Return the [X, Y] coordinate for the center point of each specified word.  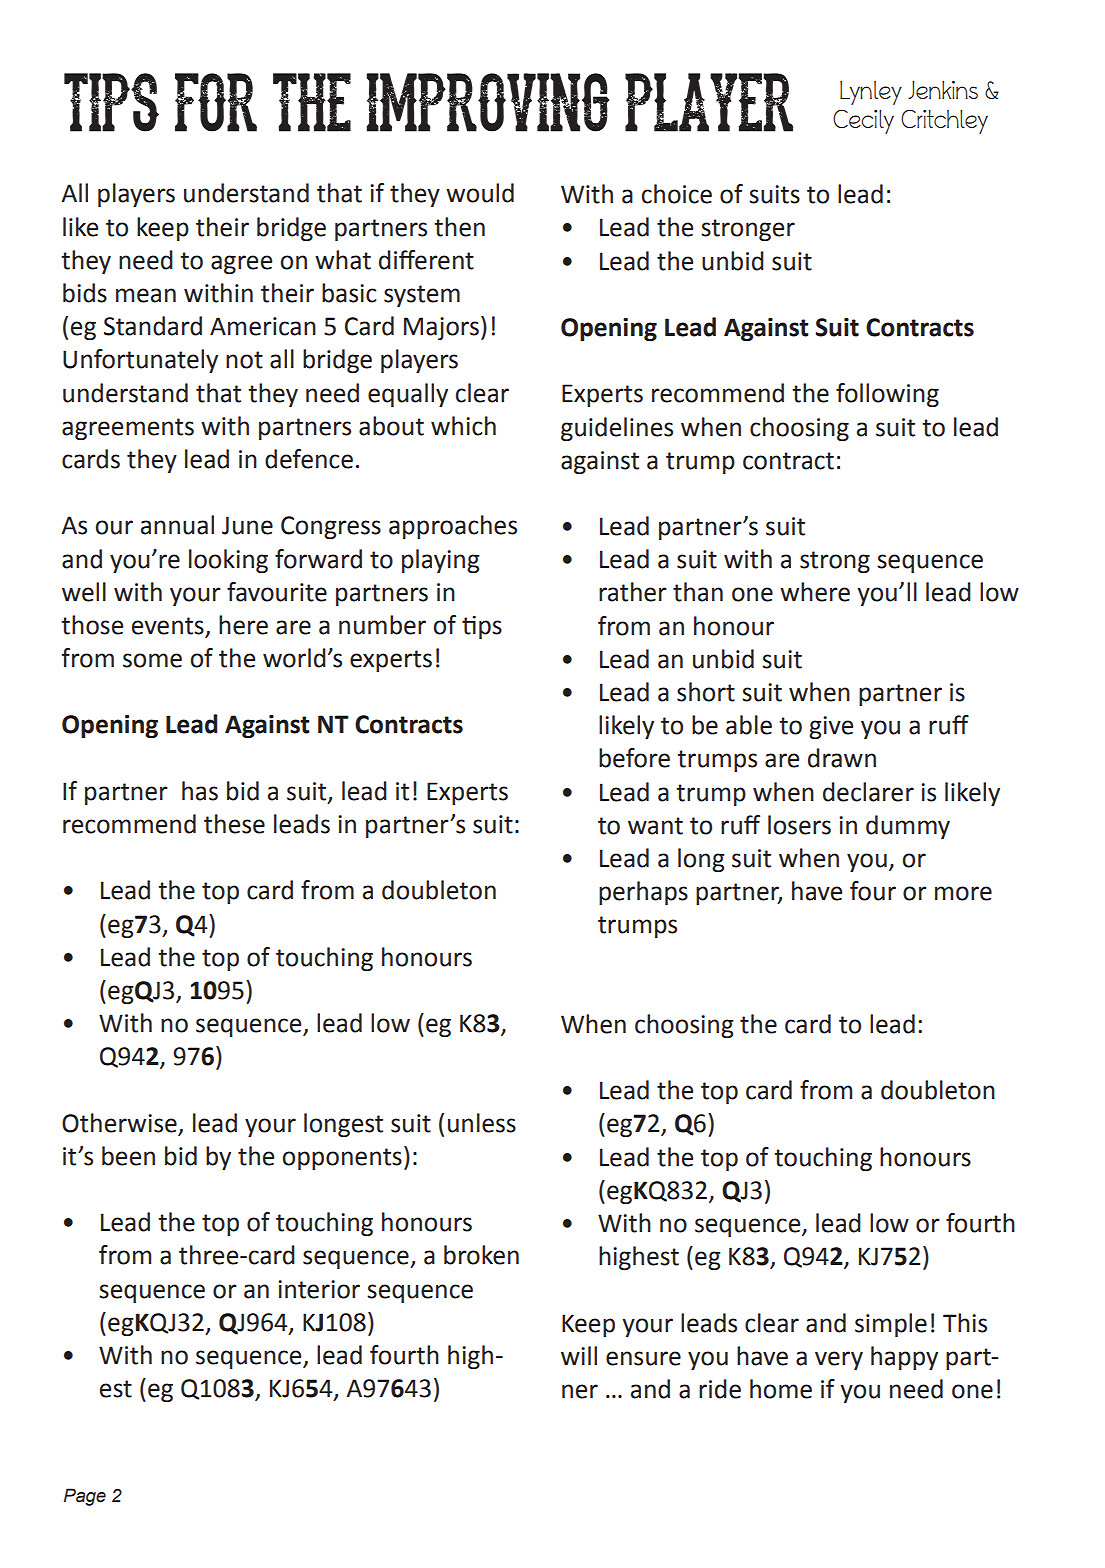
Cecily [863, 122]
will [579, 1355]
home [781, 1389]
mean [146, 295]
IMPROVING [488, 102]
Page [85, 1497]
